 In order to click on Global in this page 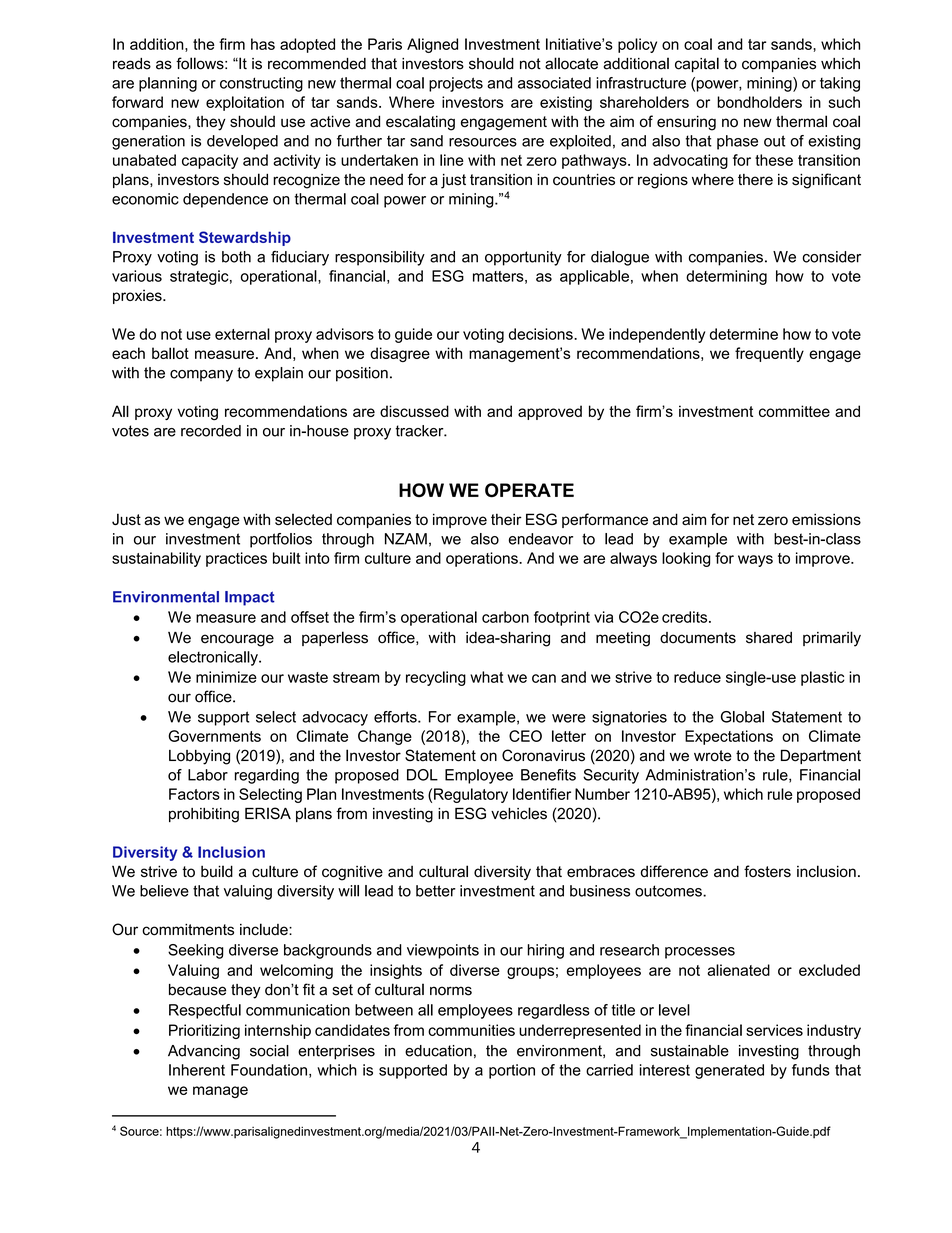, I will do `click(742, 717)`.
